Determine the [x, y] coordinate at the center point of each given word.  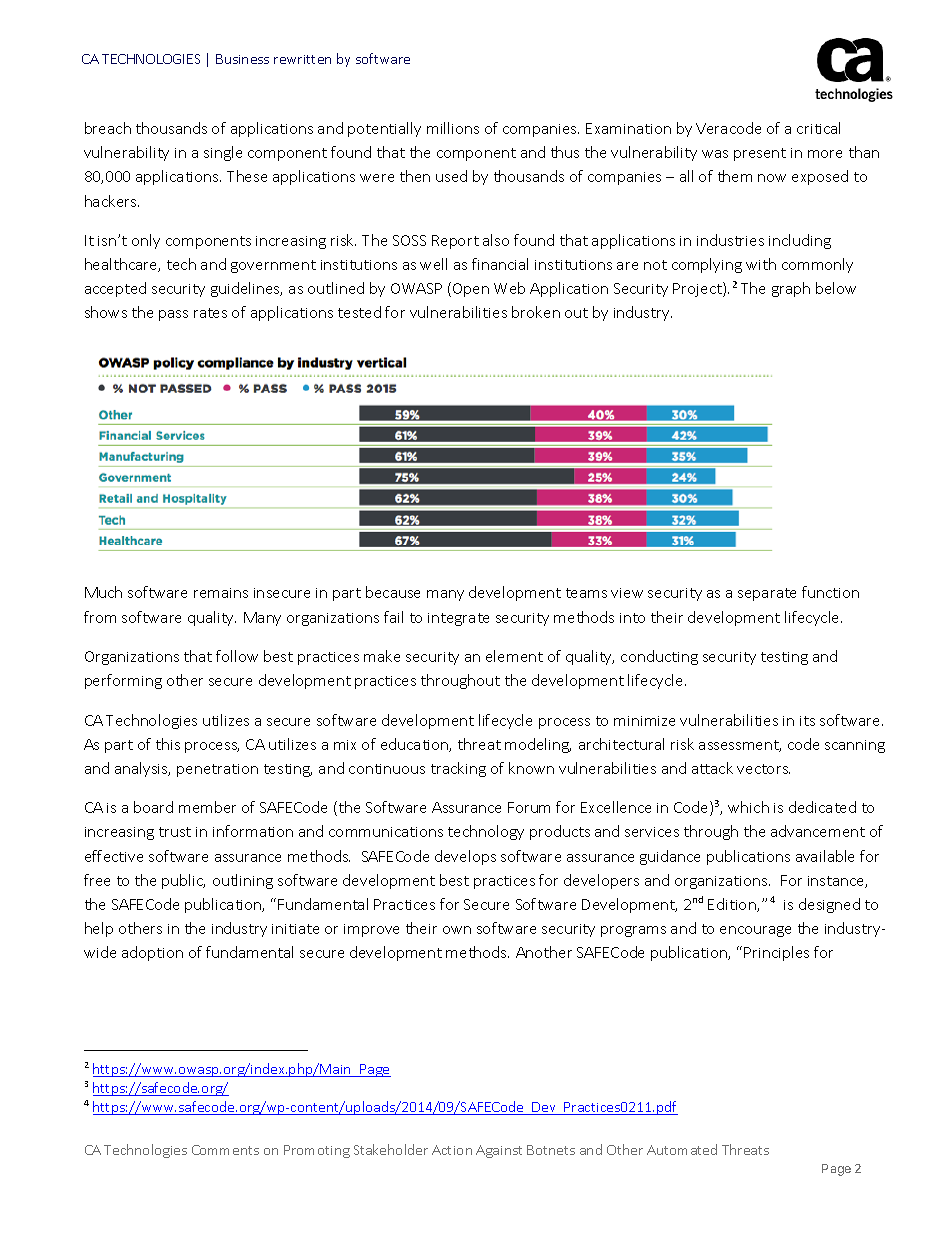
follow [237, 656]
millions [453, 128]
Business [242, 59]
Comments [225, 1150]
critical [818, 128]
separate [767, 594]
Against [499, 1151]
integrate [458, 619]
